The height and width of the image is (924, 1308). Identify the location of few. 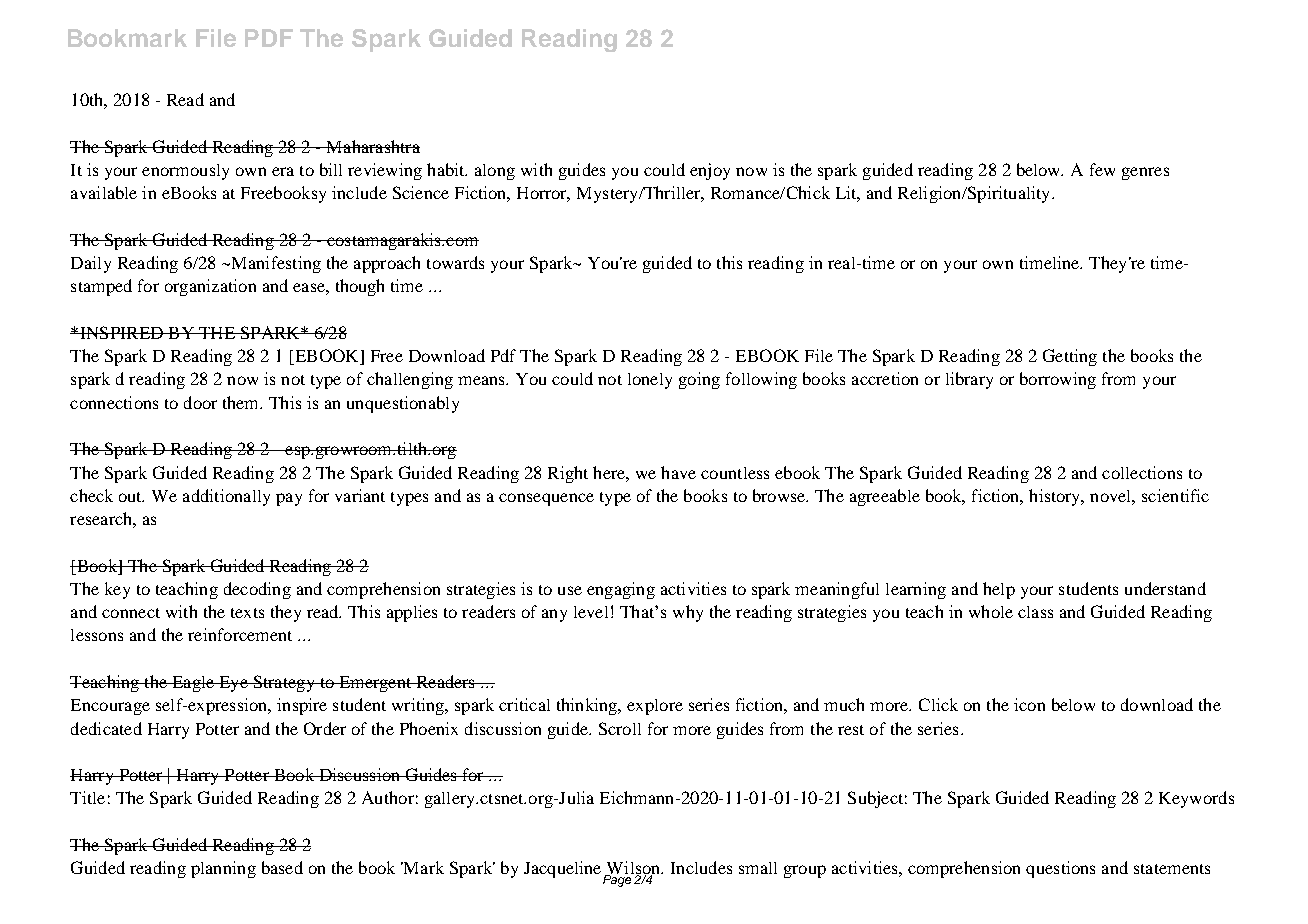
(1102, 169).
